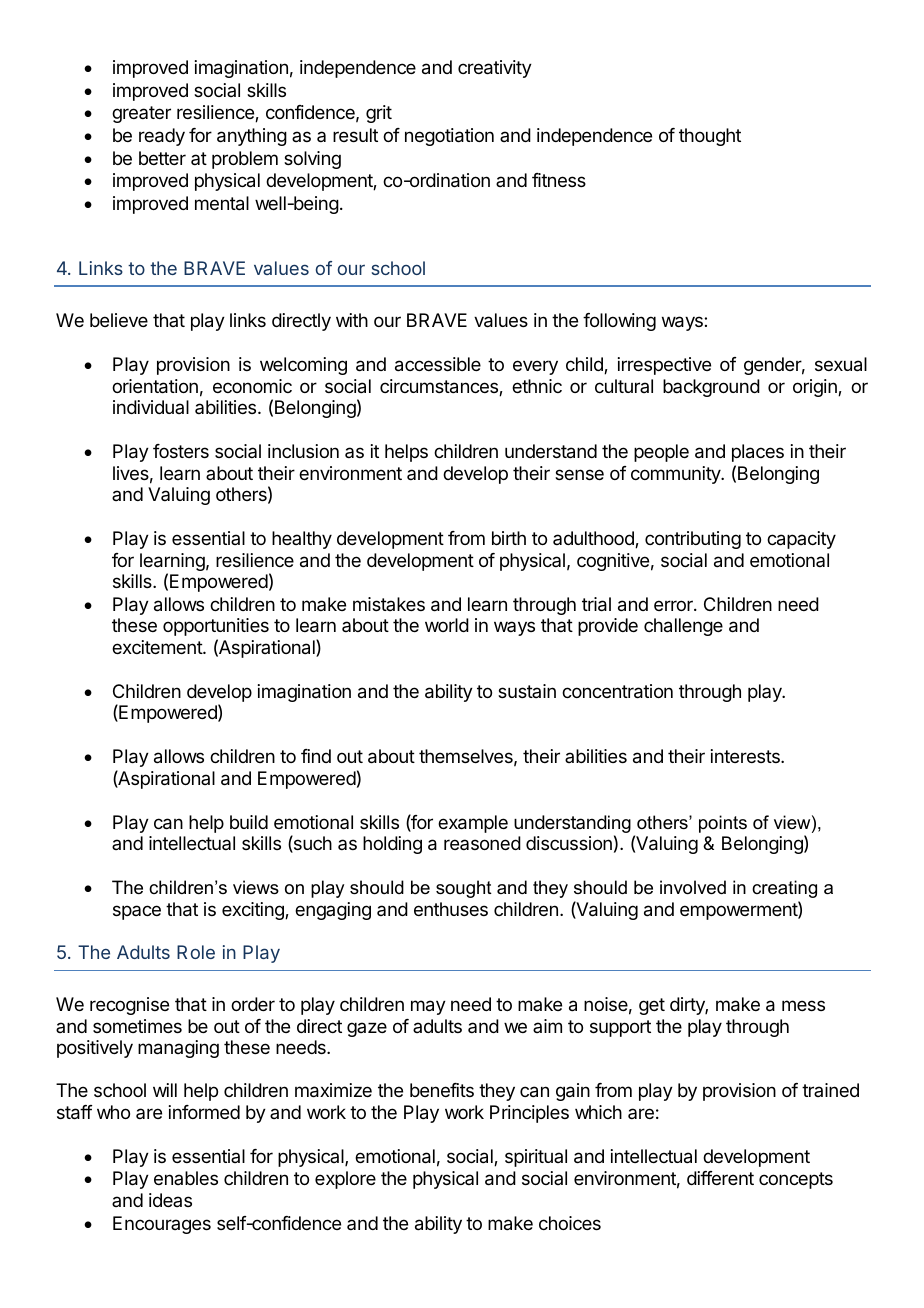  I want to click on space, so click(137, 912).
